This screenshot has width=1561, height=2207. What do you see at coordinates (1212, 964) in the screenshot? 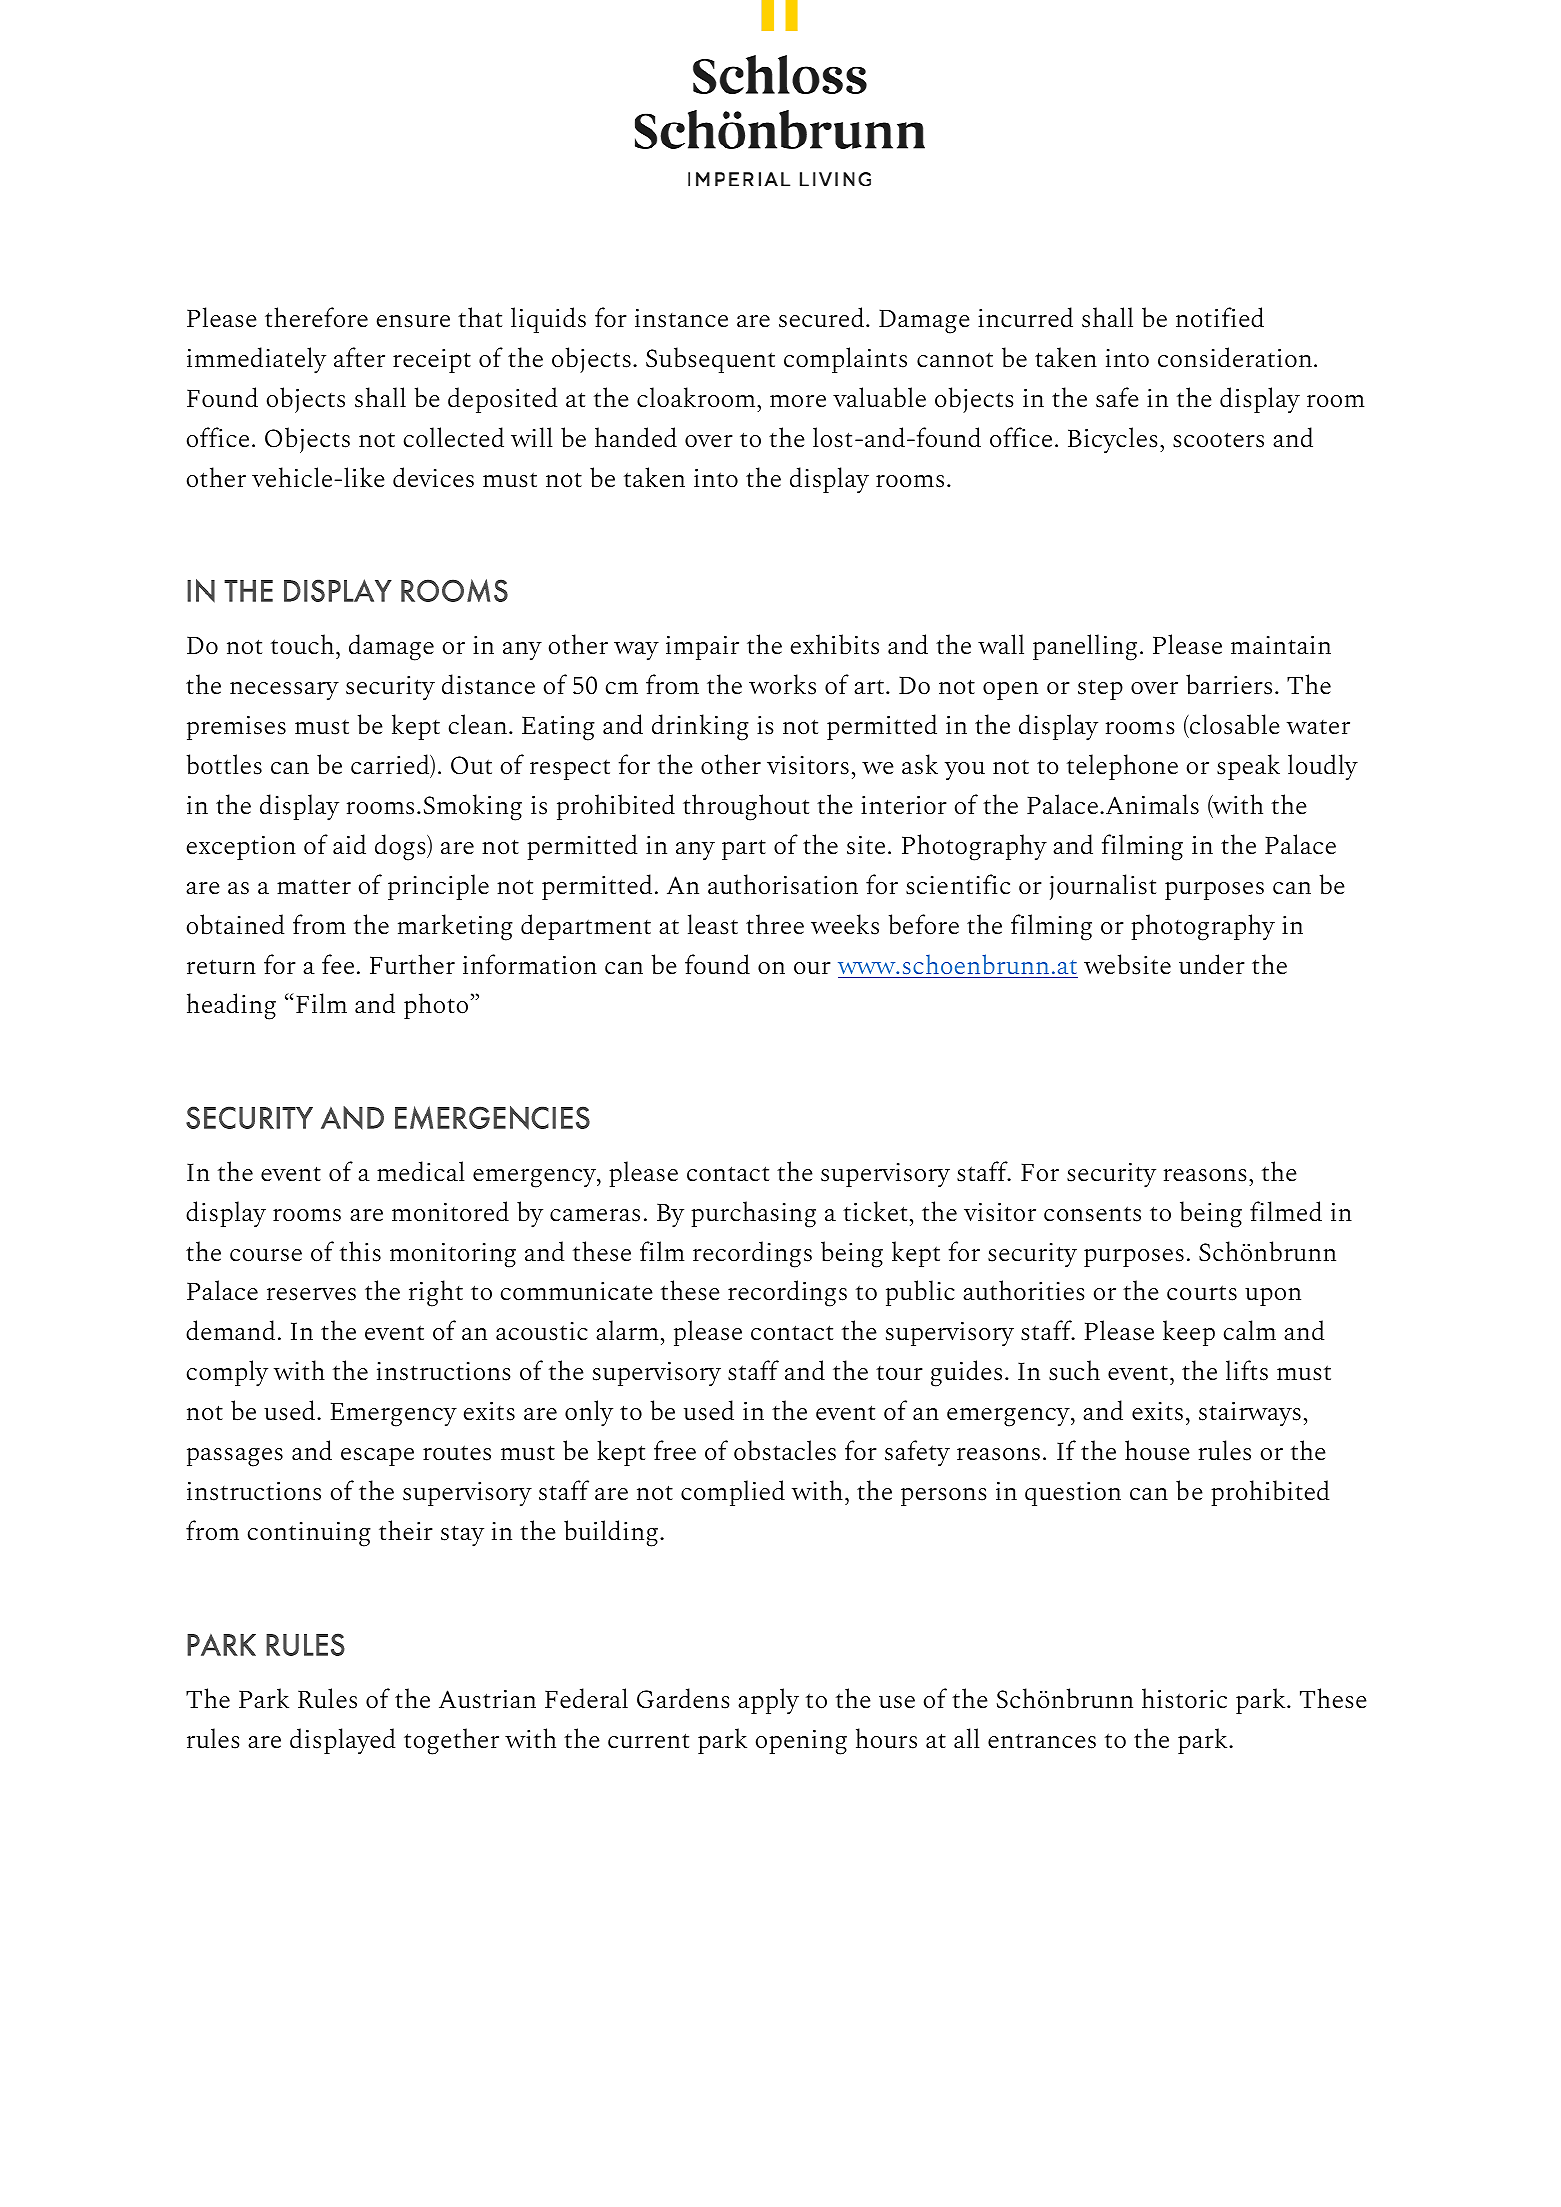
I see `under` at bounding box center [1212, 964].
